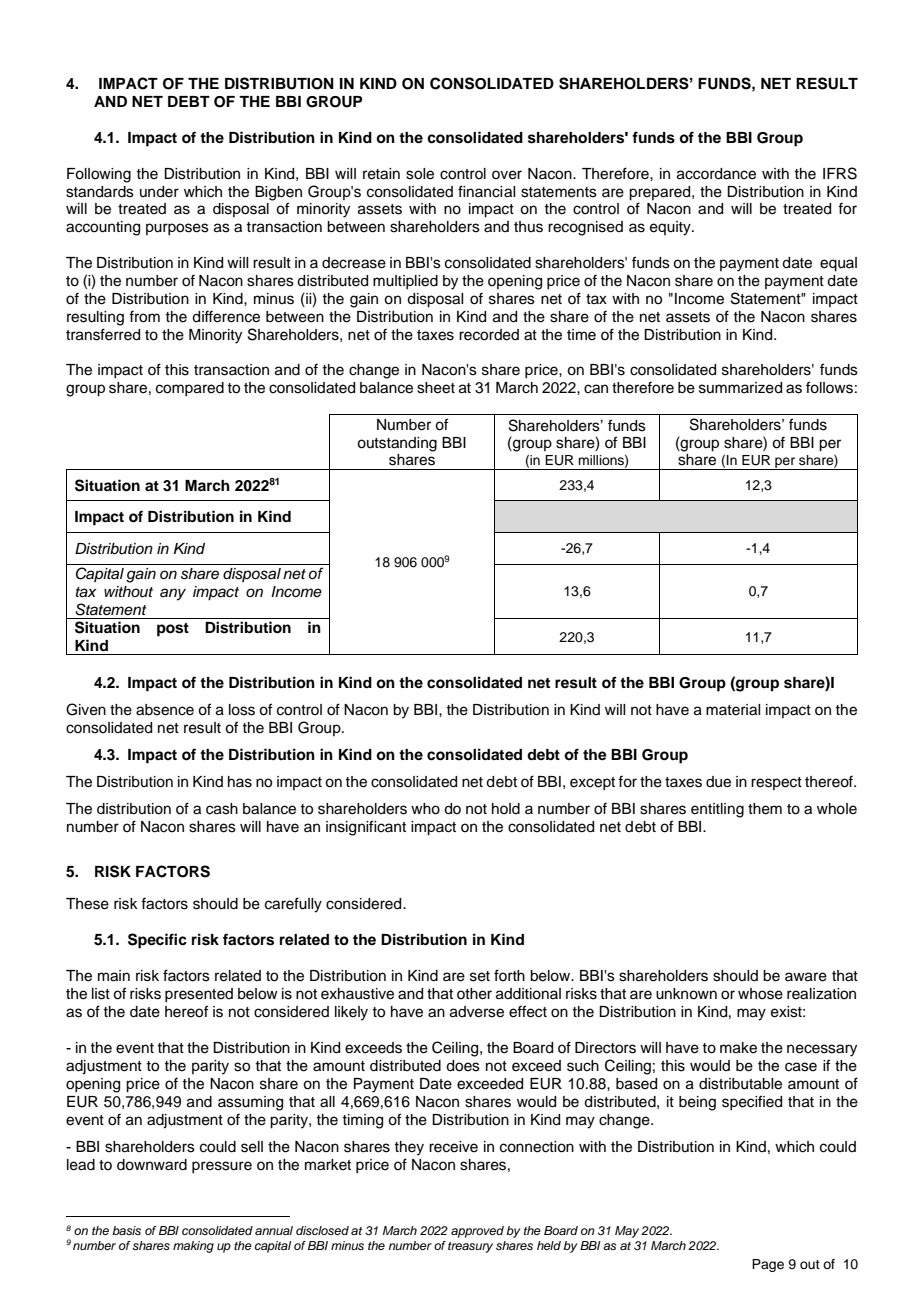 This screenshot has height=1308, width=924. What do you see at coordinates (159, 192) in the screenshot?
I see `under` at bounding box center [159, 192].
